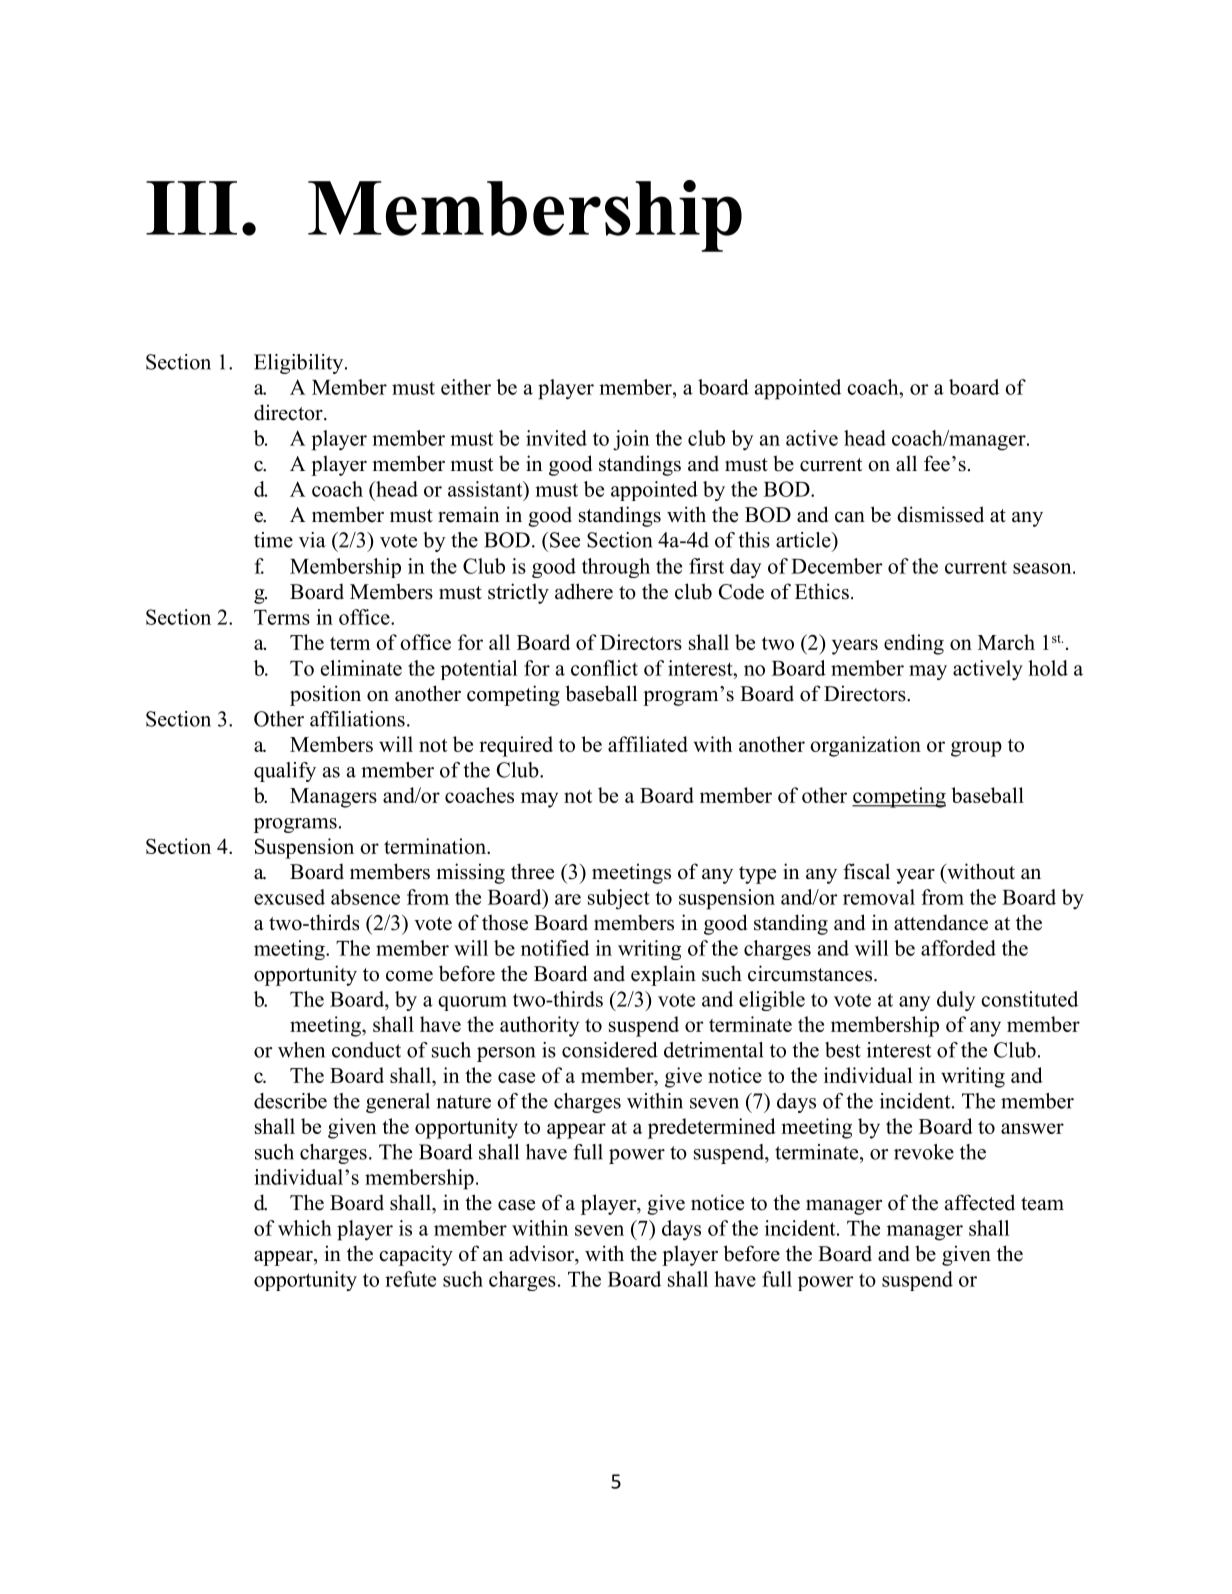  I want to click on capacity, so click(416, 1255).
